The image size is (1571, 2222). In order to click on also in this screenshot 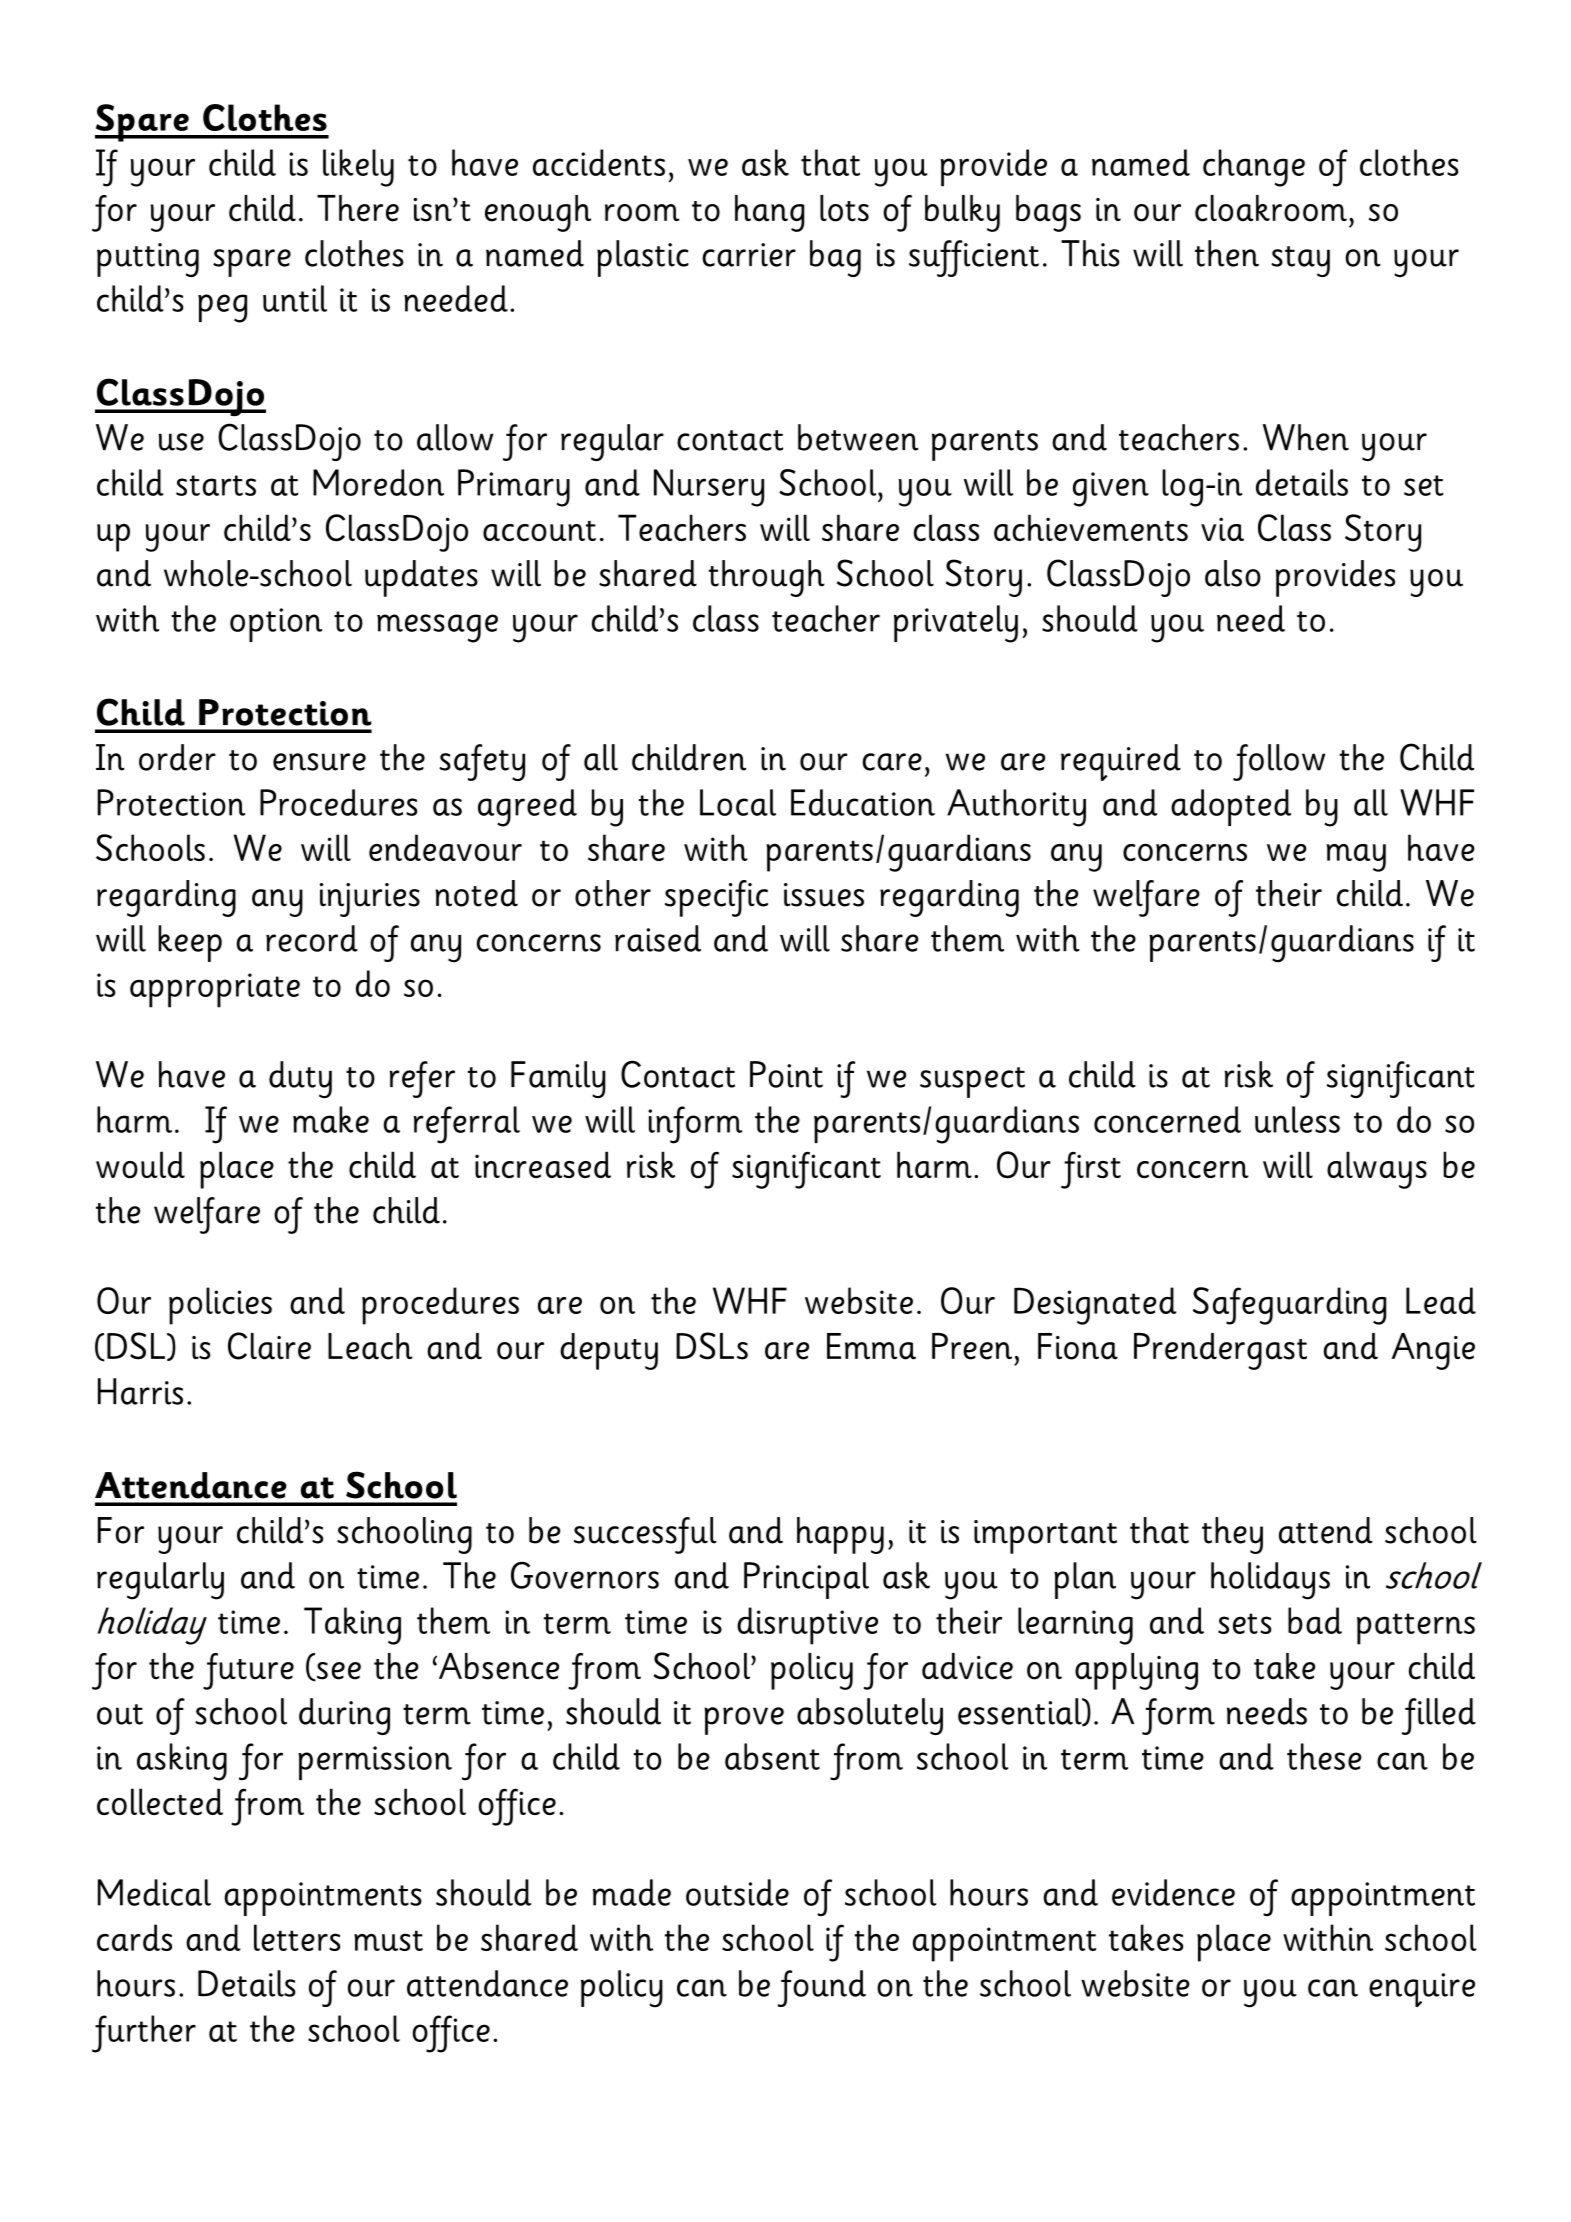, I will do `click(1233, 573)`.
